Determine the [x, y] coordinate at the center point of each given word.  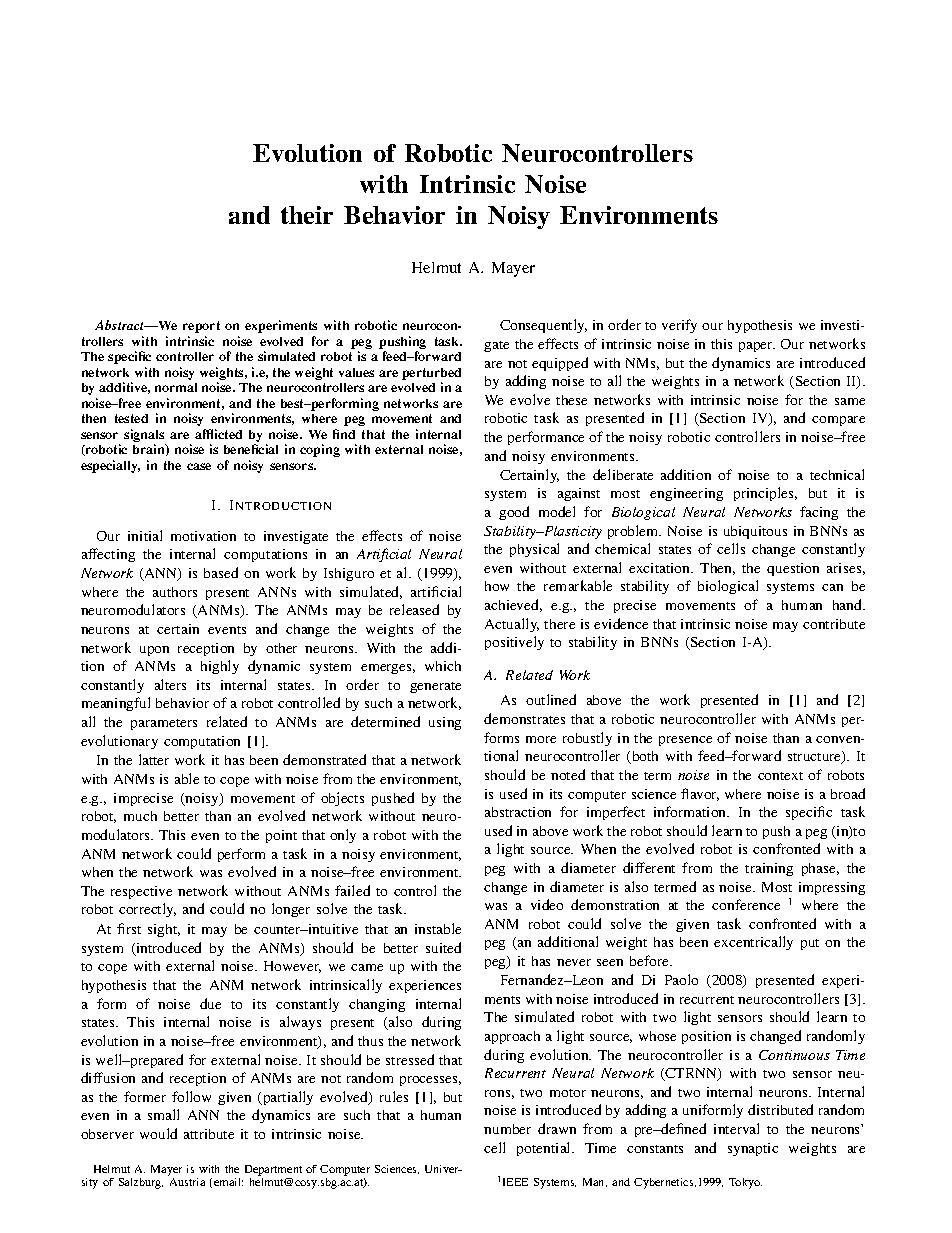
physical [534, 550]
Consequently [543, 326]
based [221, 572]
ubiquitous [755, 532]
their [307, 215]
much [140, 816]
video [547, 904]
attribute [209, 1134]
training [769, 869]
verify [679, 326]
